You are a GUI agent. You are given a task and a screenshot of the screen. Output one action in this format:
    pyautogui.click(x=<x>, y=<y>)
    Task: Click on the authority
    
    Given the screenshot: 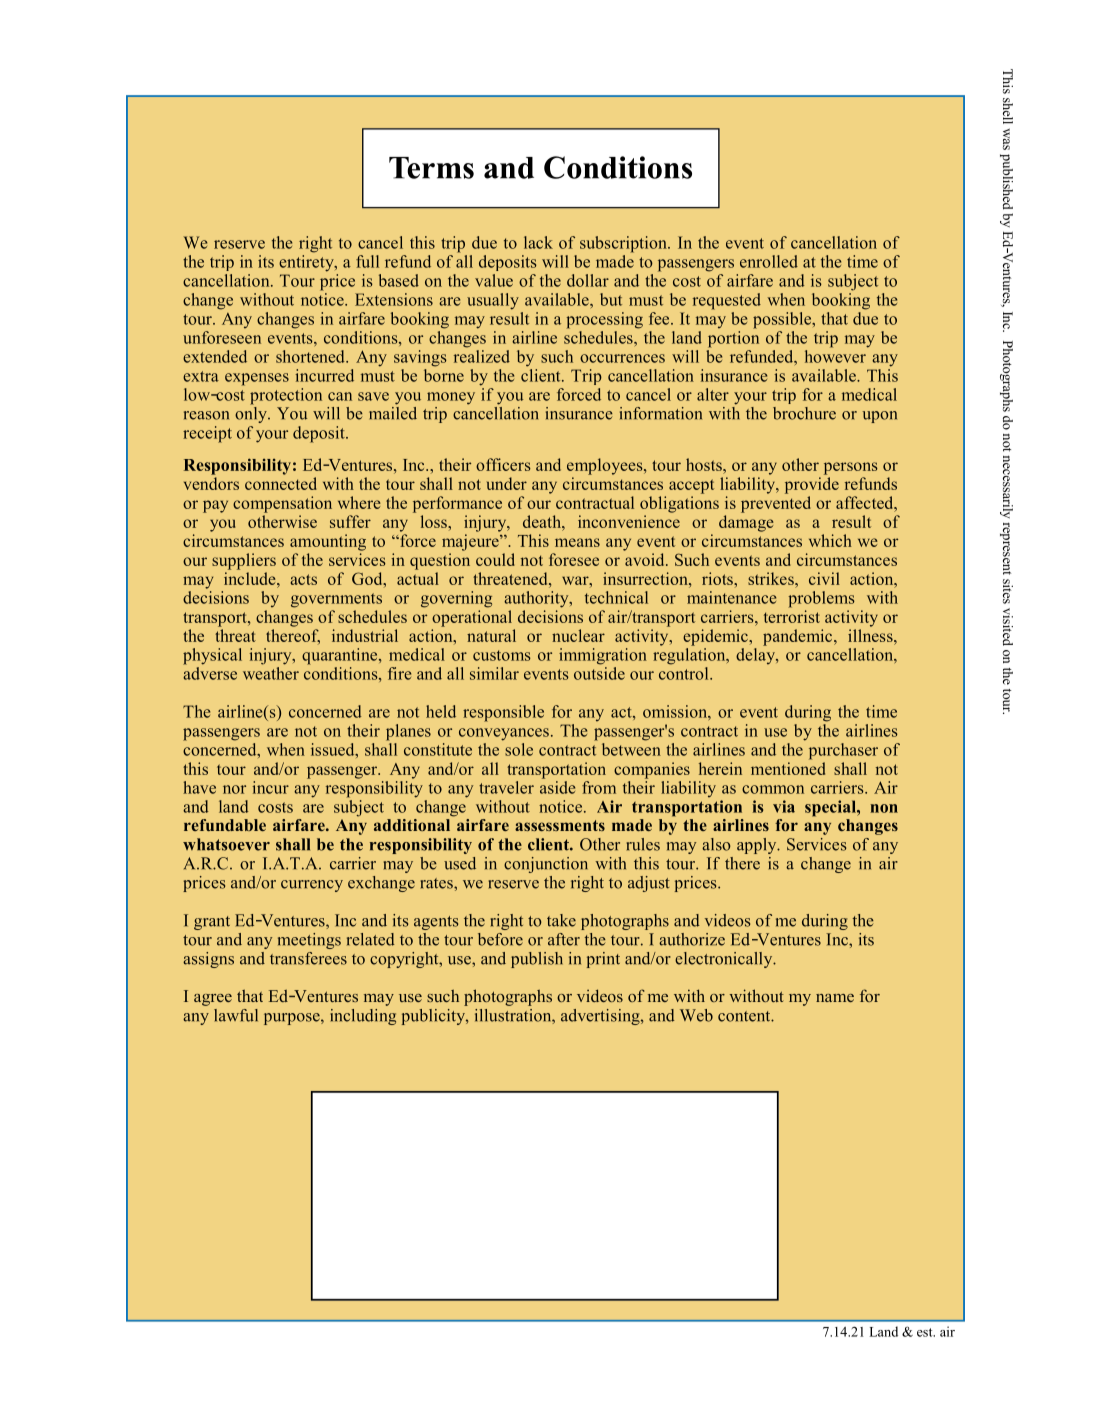 What is the action you would take?
    pyautogui.click(x=537, y=599)
